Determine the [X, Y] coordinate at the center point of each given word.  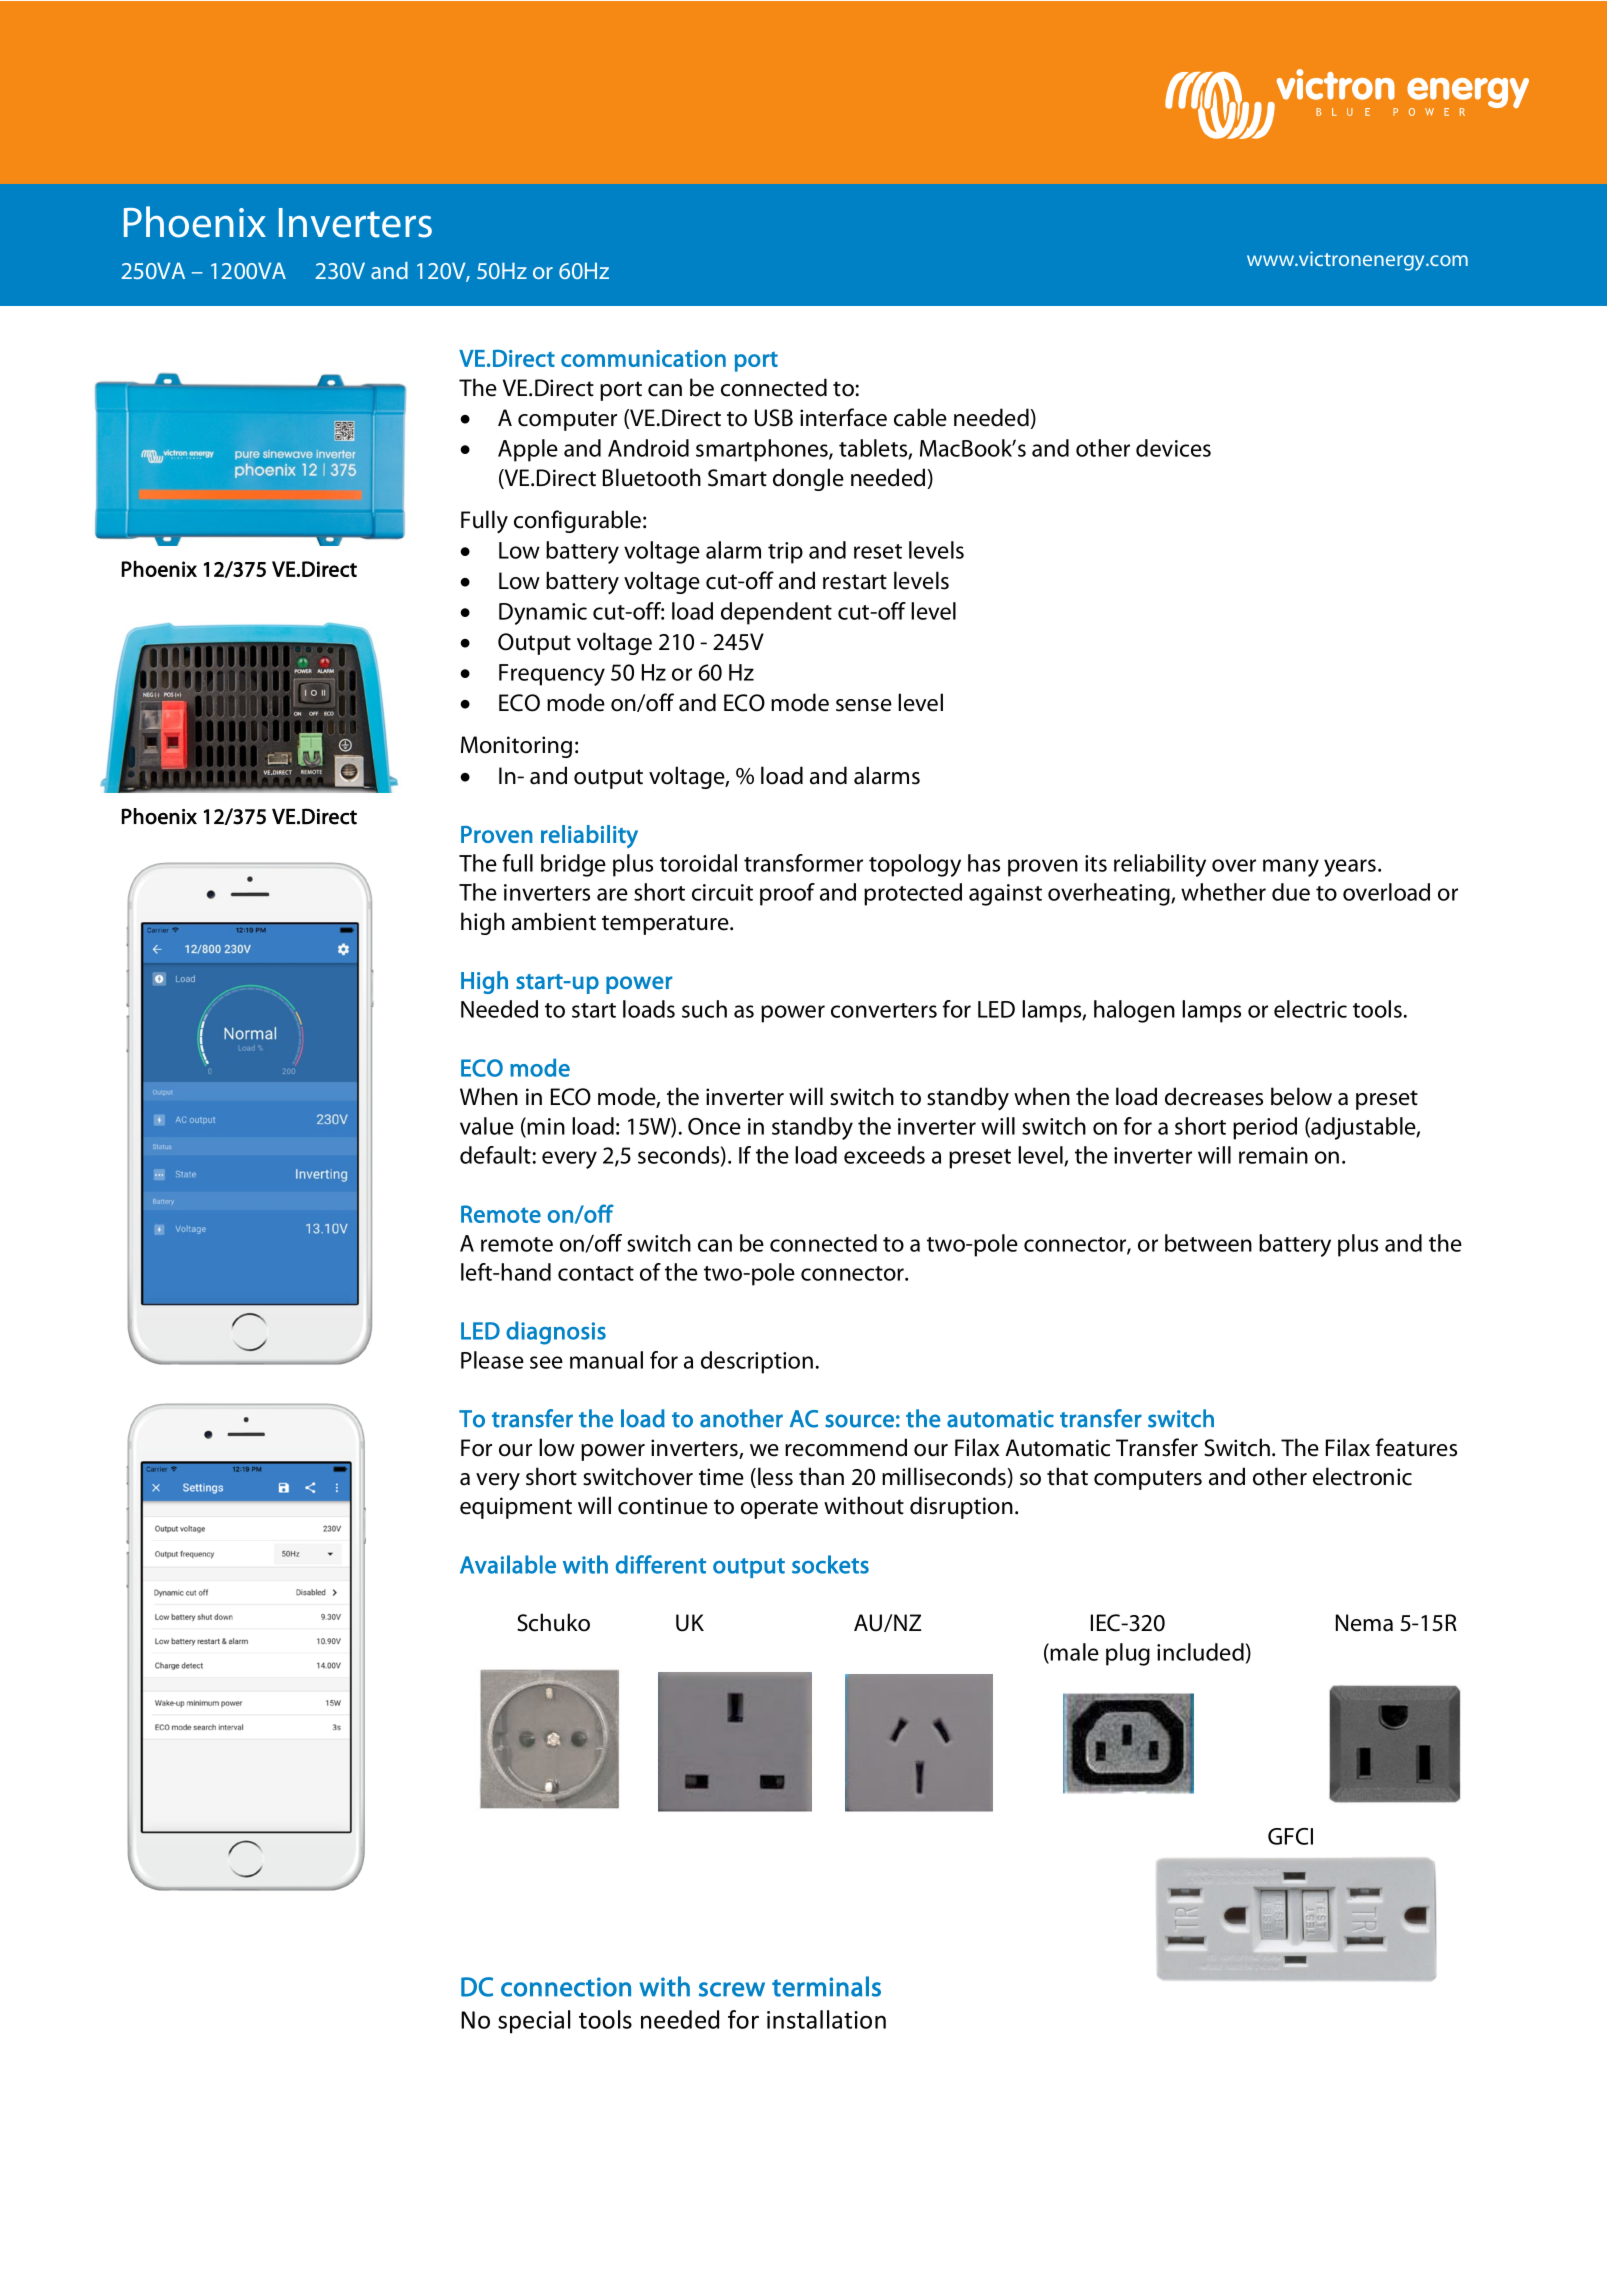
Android [648, 448]
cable [920, 417]
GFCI [1290, 1836]
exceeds [884, 1155]
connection [566, 1987]
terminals [826, 1986]
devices [1173, 448]
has [984, 863]
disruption [961, 1507]
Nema [1364, 1623]
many [1291, 868]
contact [596, 1273]
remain [1273, 1155]
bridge [573, 865]
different [661, 1564]
